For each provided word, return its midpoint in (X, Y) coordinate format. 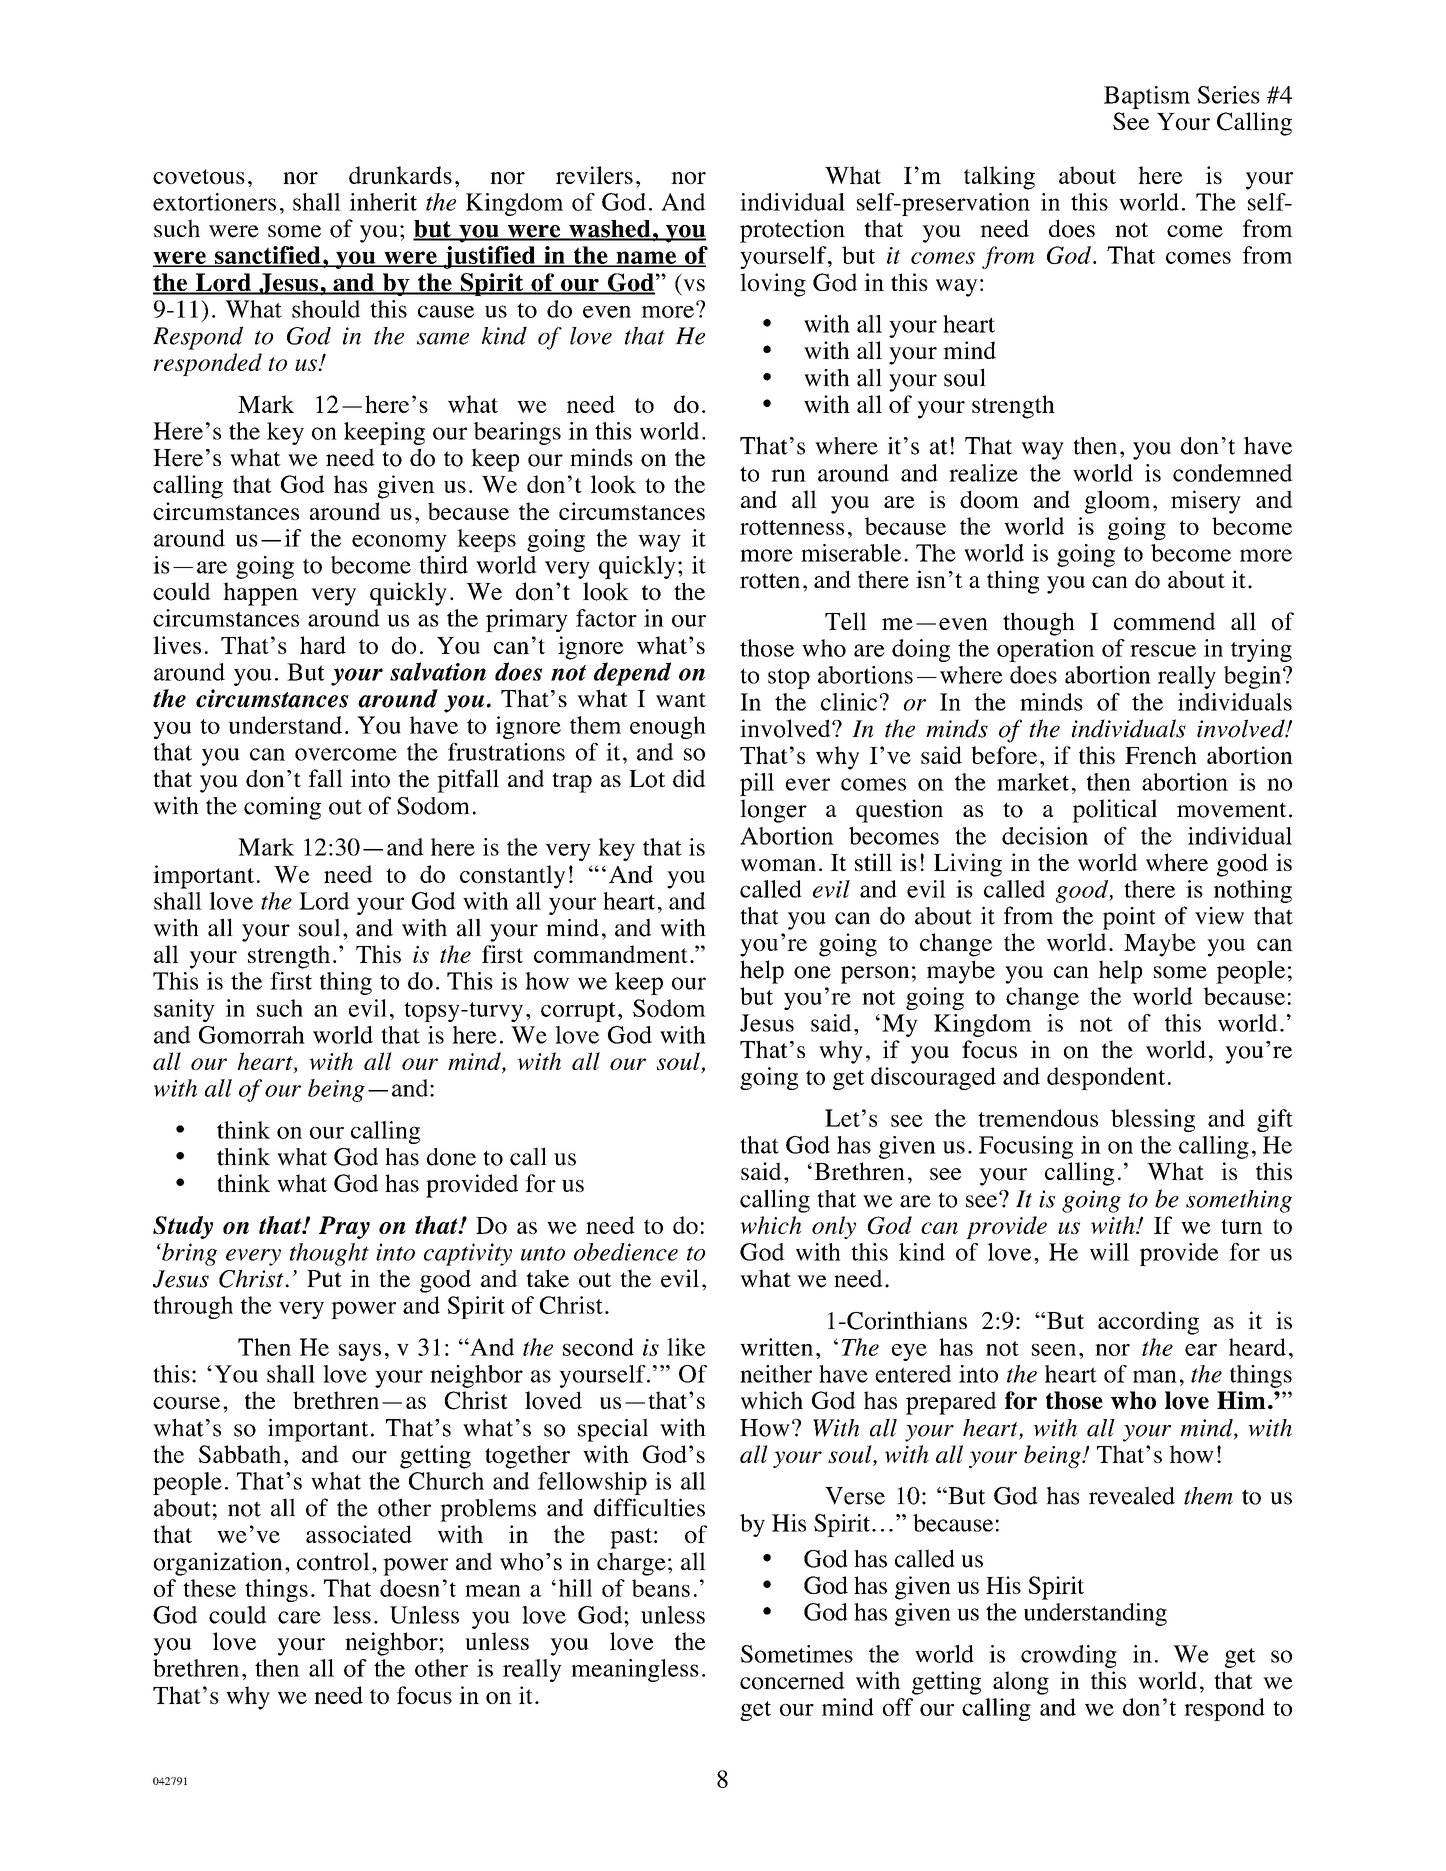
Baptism (1147, 97)
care (299, 1617)
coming (282, 808)
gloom (1117, 502)
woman (778, 865)
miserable (851, 553)
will (1109, 1252)
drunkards (400, 175)
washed (610, 230)
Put (324, 1278)
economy (399, 543)
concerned (792, 1680)
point (1129, 918)
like (686, 1347)
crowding (1069, 1656)
